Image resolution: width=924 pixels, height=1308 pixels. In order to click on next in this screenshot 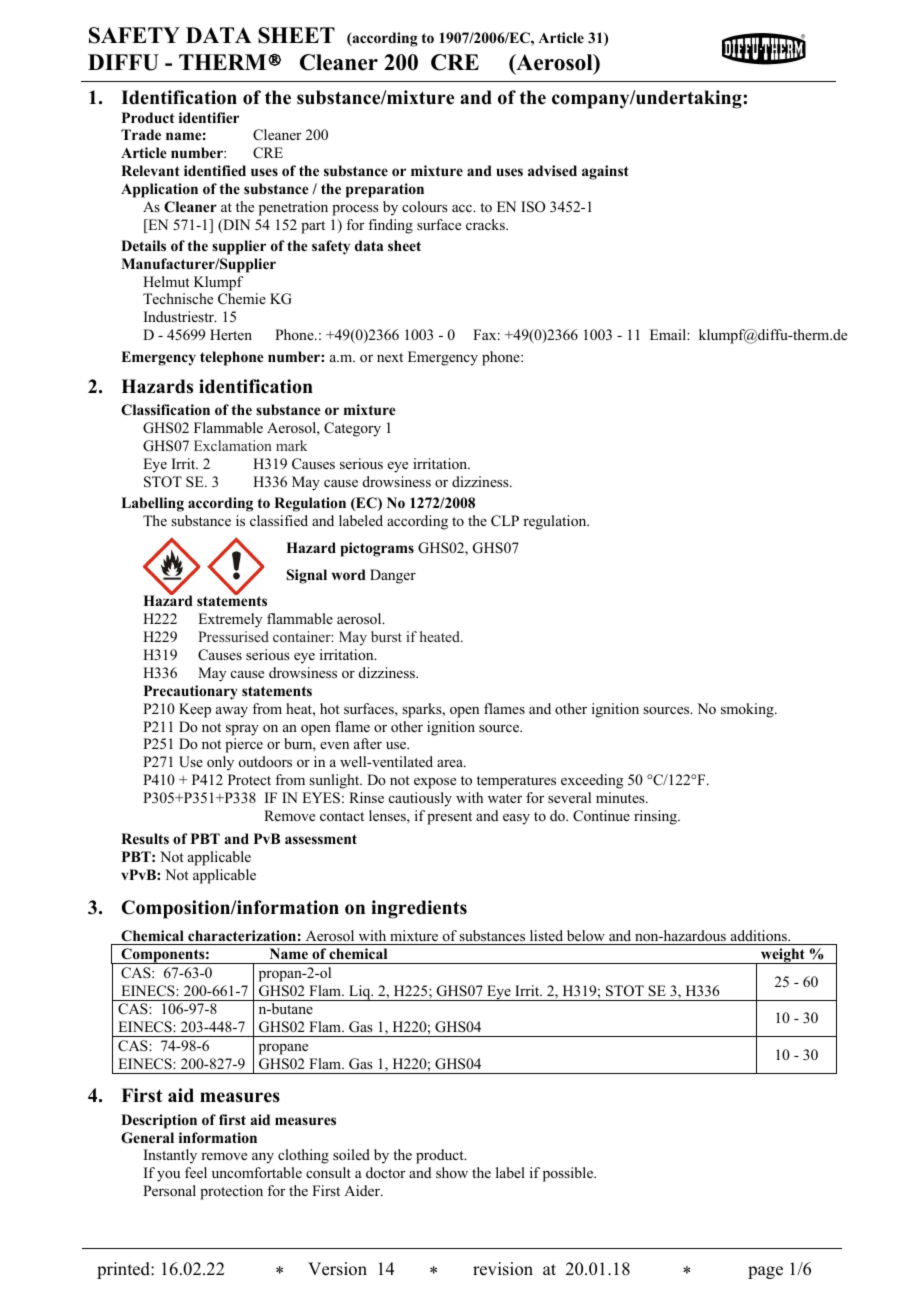, I will do `click(390, 357)`.
